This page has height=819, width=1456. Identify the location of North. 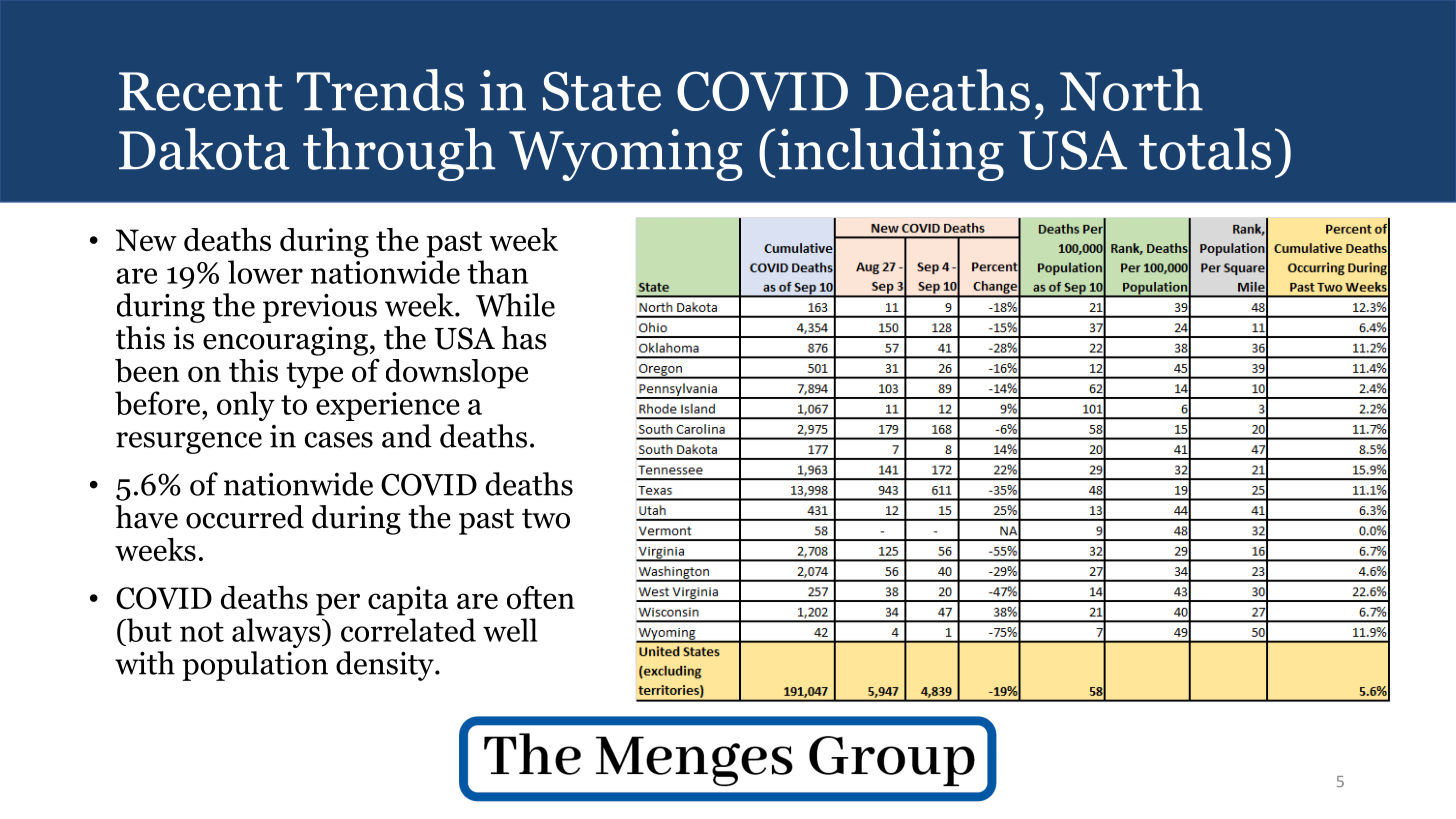
(1131, 90).
